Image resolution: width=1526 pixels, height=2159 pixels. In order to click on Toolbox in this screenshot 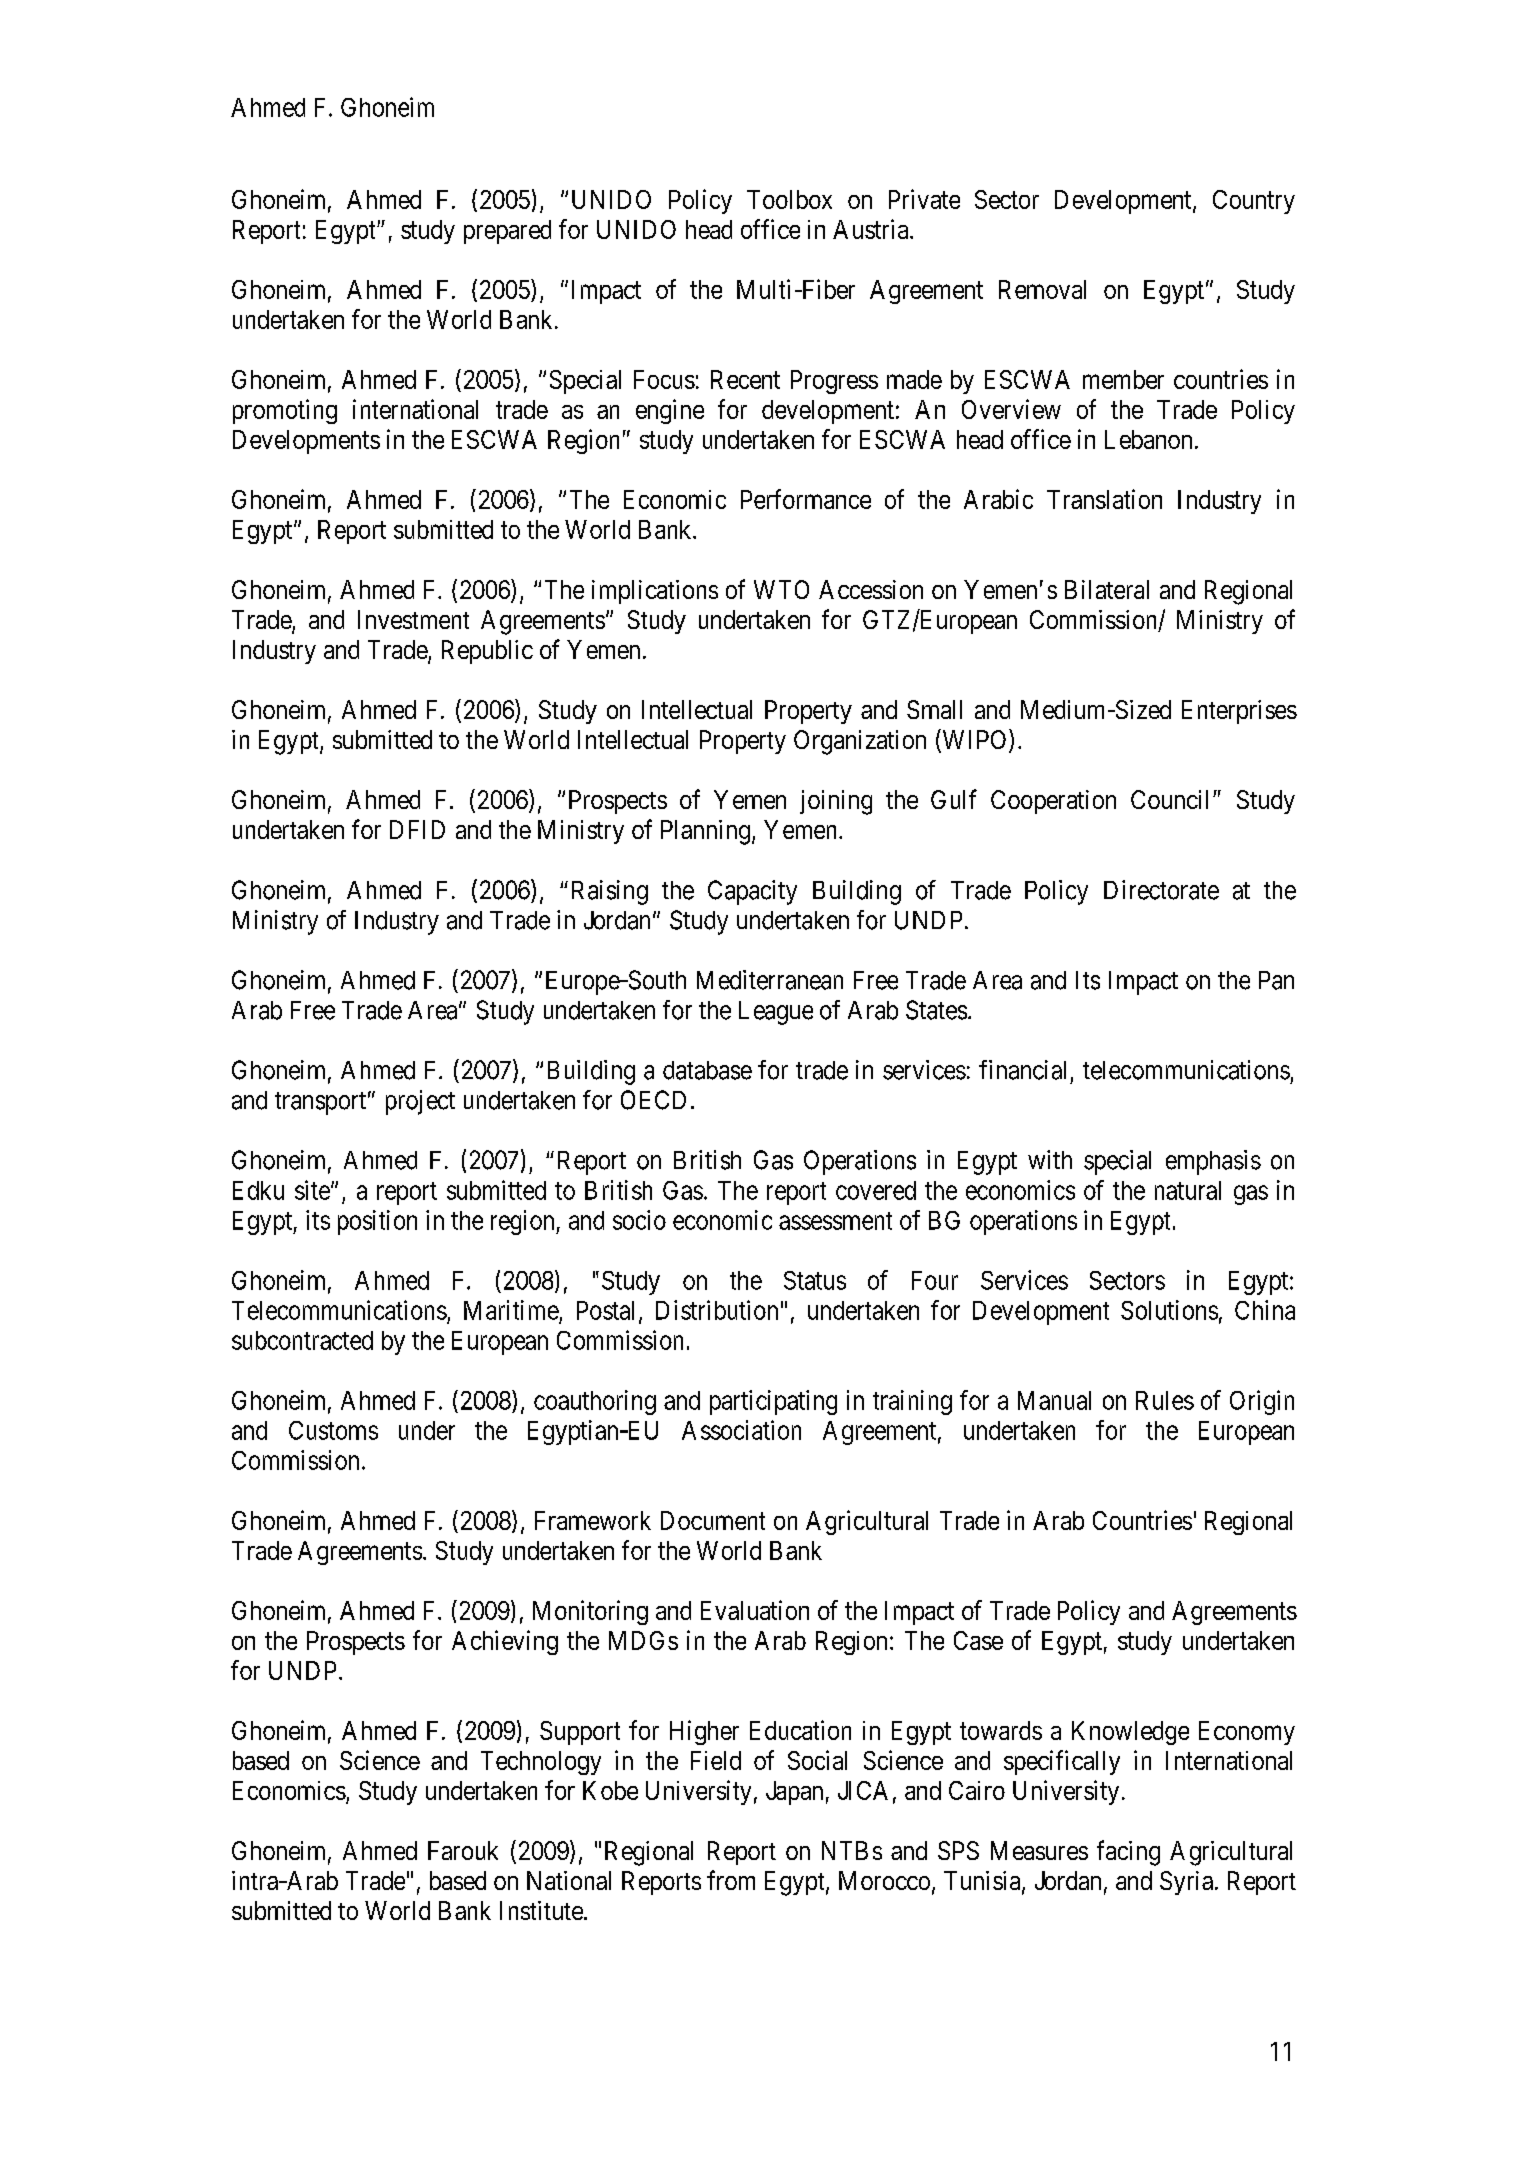, I will do `click(789, 199)`.
